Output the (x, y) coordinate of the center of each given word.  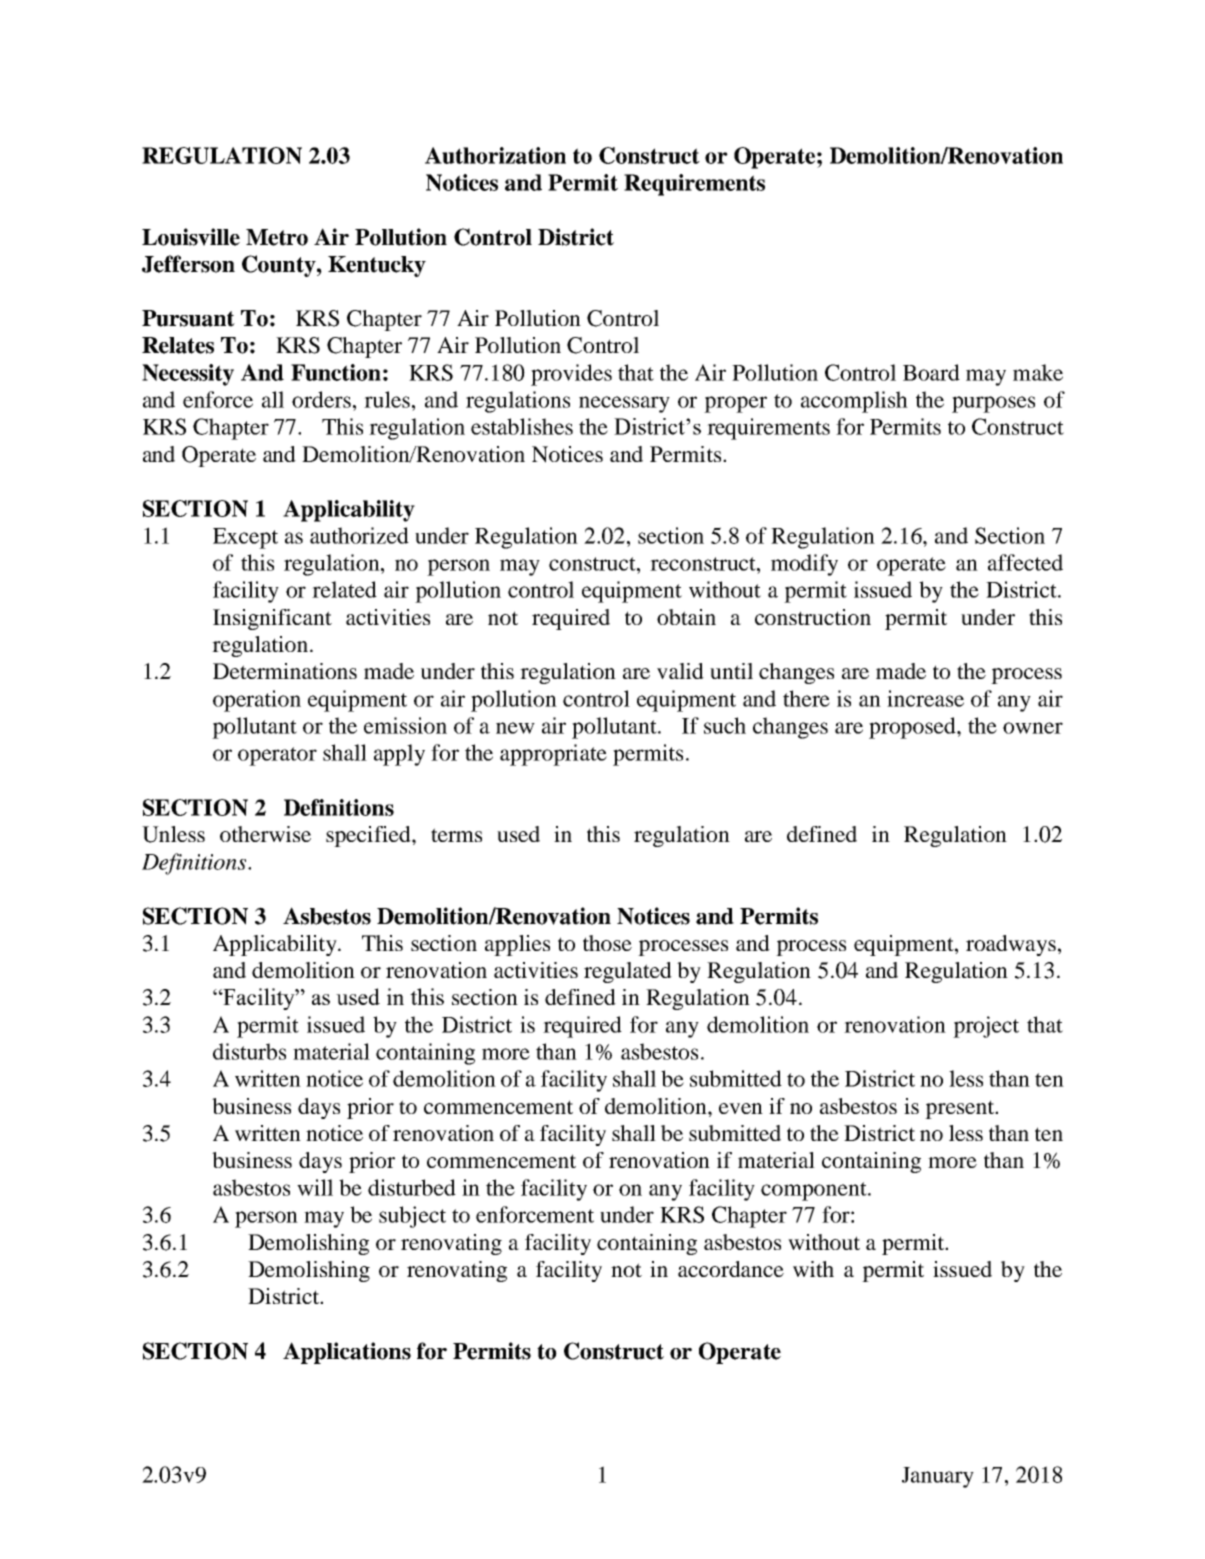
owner (1033, 728)
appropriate (553, 755)
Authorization (495, 155)
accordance (731, 1269)
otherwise (265, 834)
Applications (347, 1353)
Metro (277, 237)
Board (931, 372)
